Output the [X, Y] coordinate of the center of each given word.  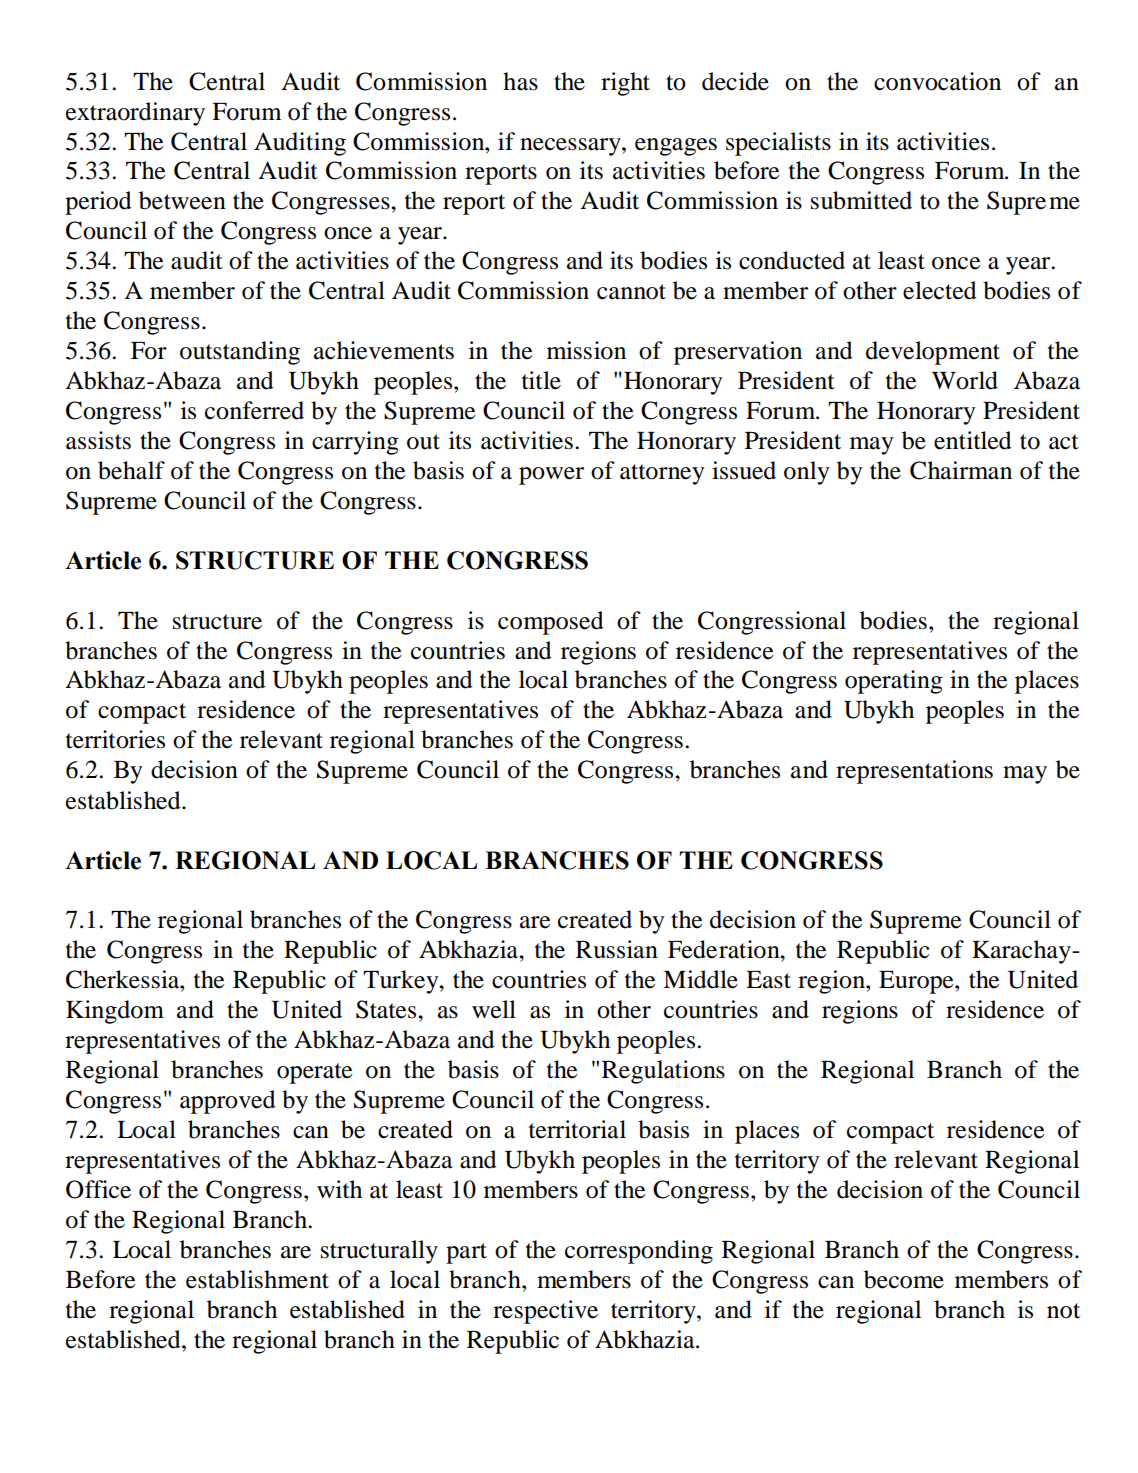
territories [115, 739]
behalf [131, 470]
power [551, 476]
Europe [917, 982]
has [520, 81]
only [807, 473]
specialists [778, 144]
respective [545, 1312]
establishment [257, 1279]
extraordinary [135, 114]
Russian [617, 949]
